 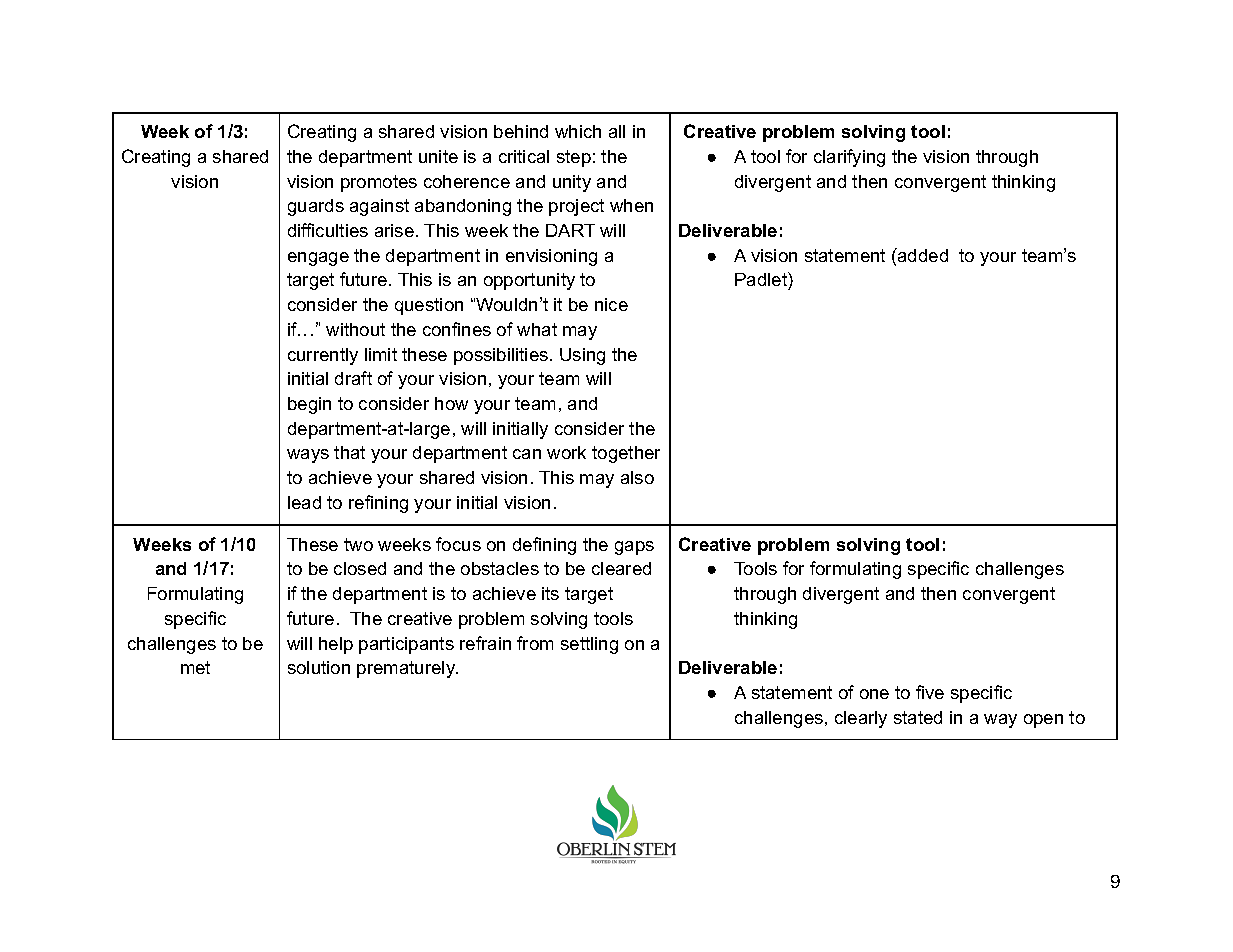 I want to click on begin, so click(x=309, y=405).
